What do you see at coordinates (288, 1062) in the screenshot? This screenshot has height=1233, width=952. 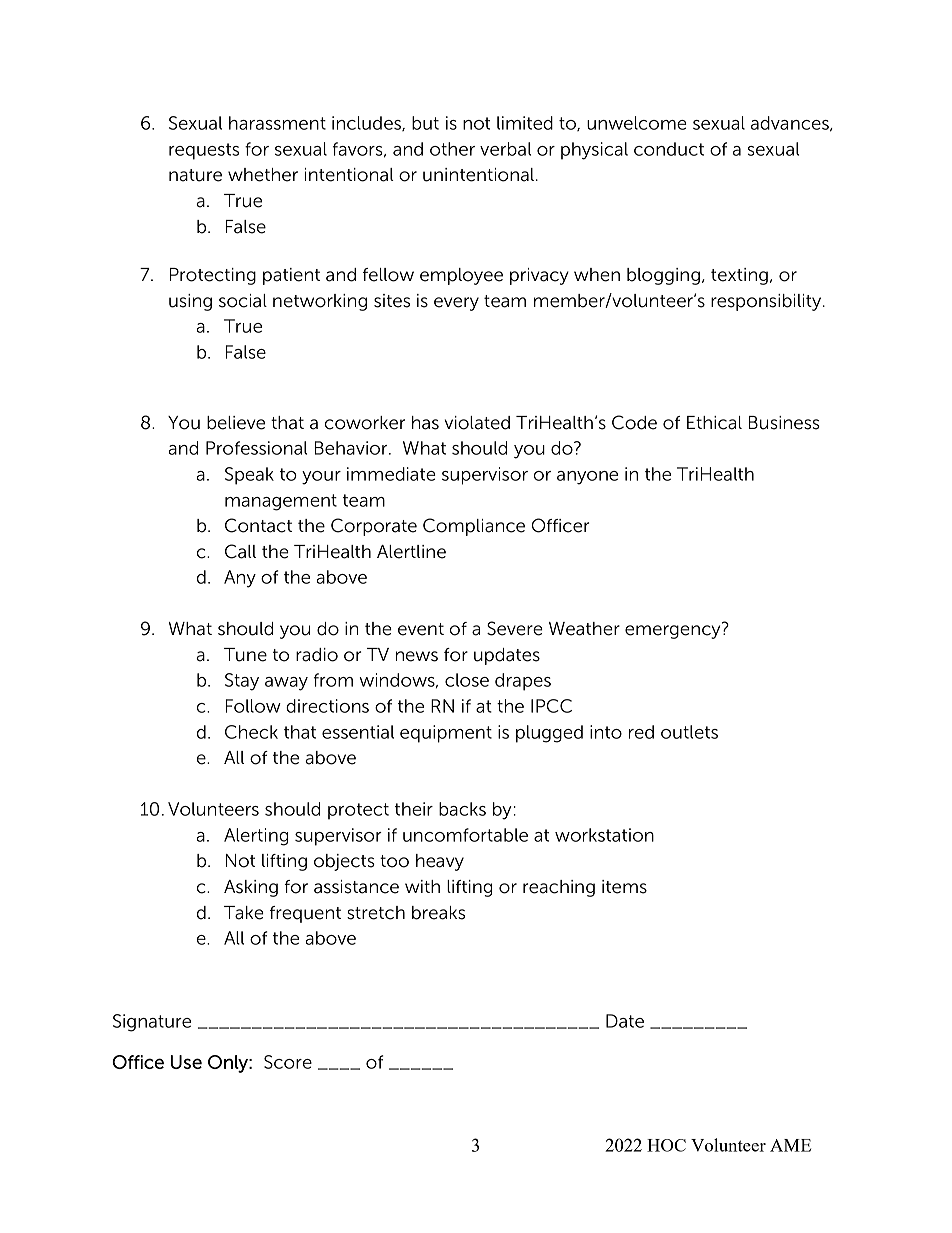 I see `Score` at bounding box center [288, 1062].
